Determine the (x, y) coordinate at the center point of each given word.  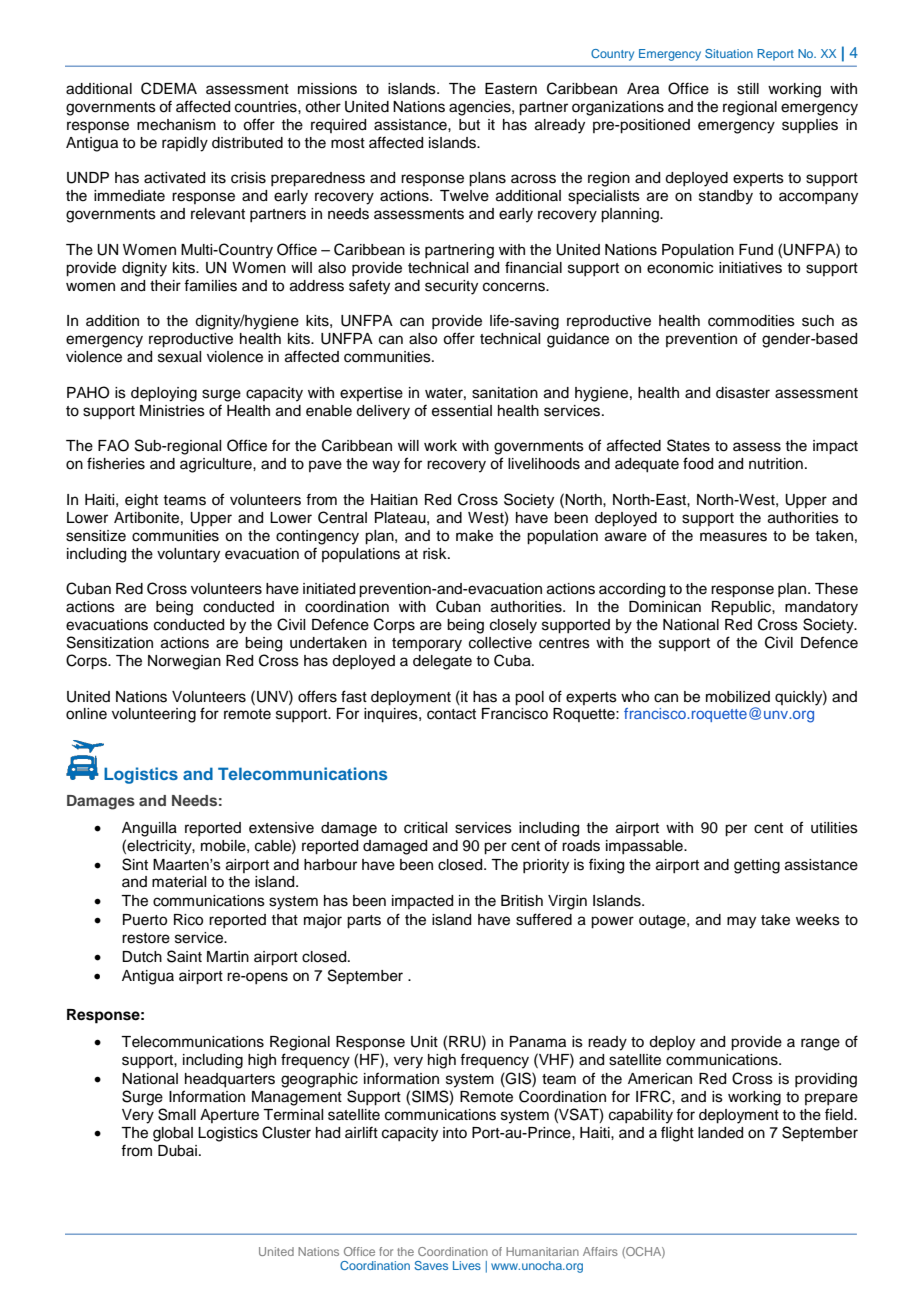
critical (425, 828)
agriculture (217, 465)
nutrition (776, 464)
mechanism (176, 125)
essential (462, 411)
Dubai (177, 1151)
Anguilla (149, 829)
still (748, 89)
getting (757, 866)
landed (720, 1133)
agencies (481, 108)
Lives (467, 1265)
